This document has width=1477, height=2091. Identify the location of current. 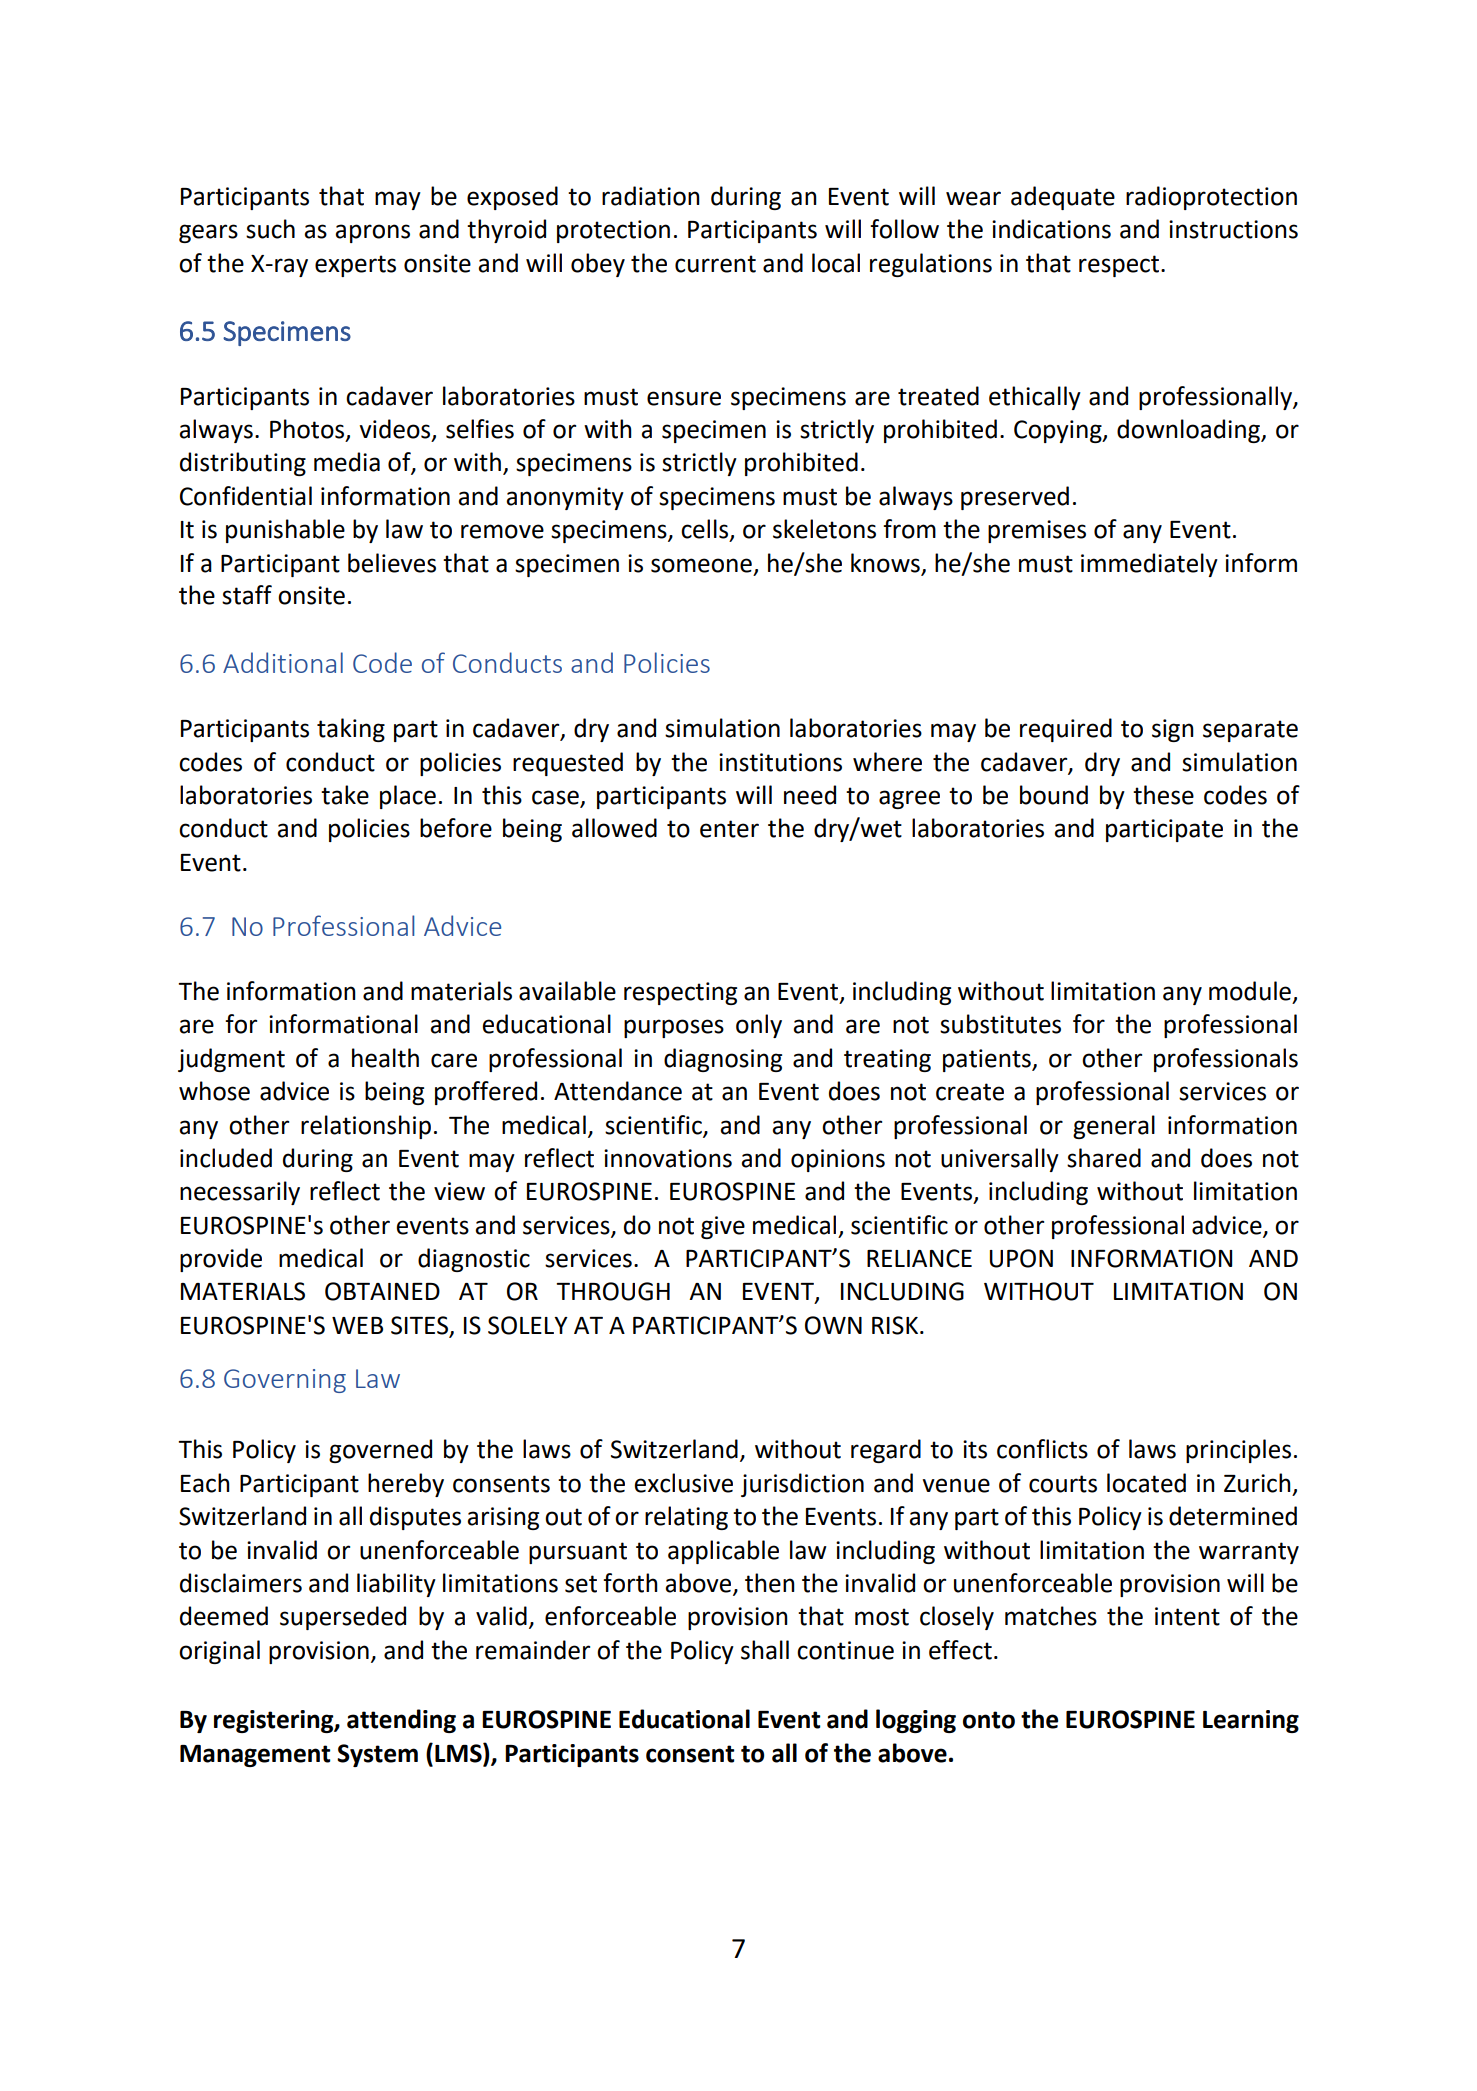
(715, 264).
